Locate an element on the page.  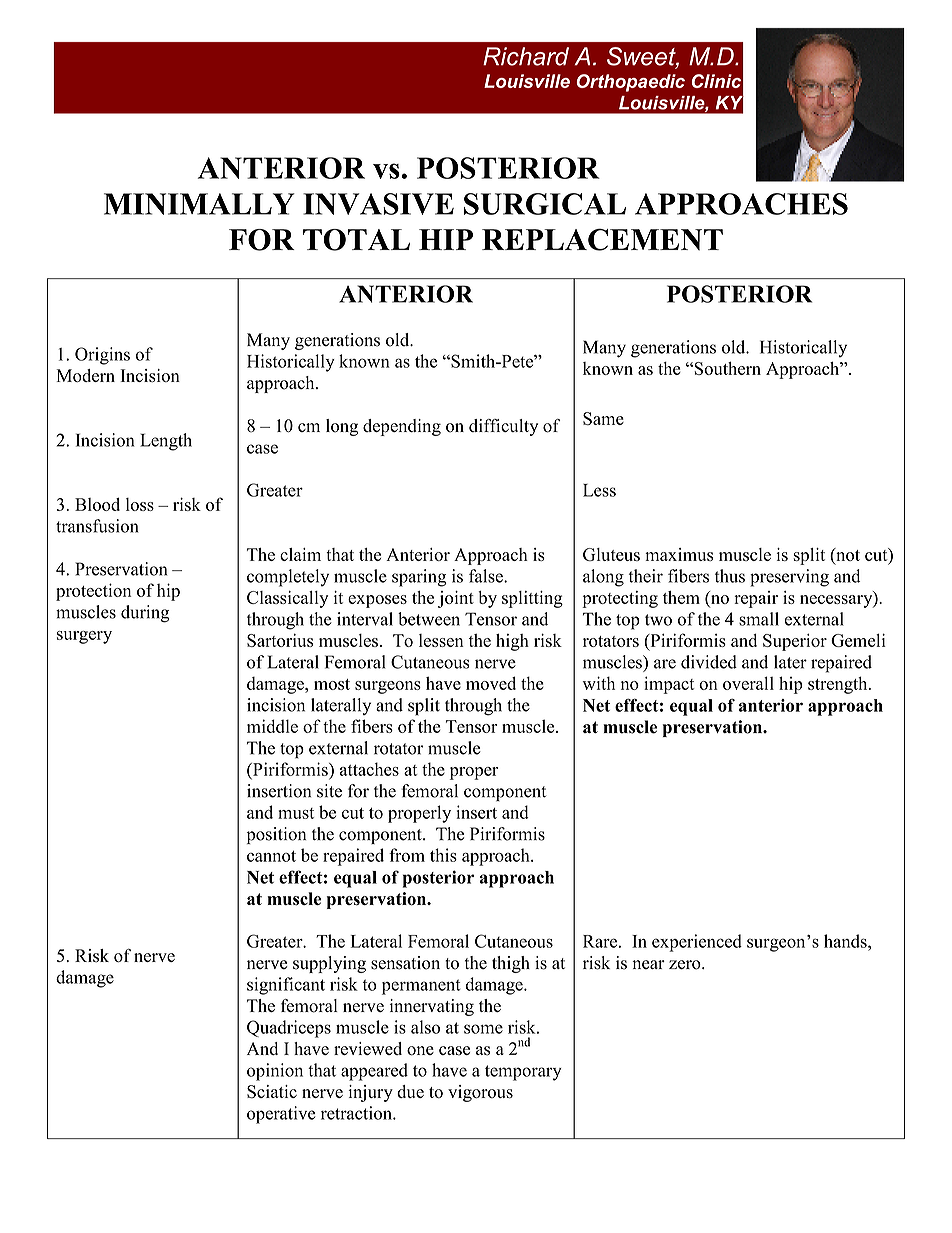
this is located at coordinates (443, 855).
